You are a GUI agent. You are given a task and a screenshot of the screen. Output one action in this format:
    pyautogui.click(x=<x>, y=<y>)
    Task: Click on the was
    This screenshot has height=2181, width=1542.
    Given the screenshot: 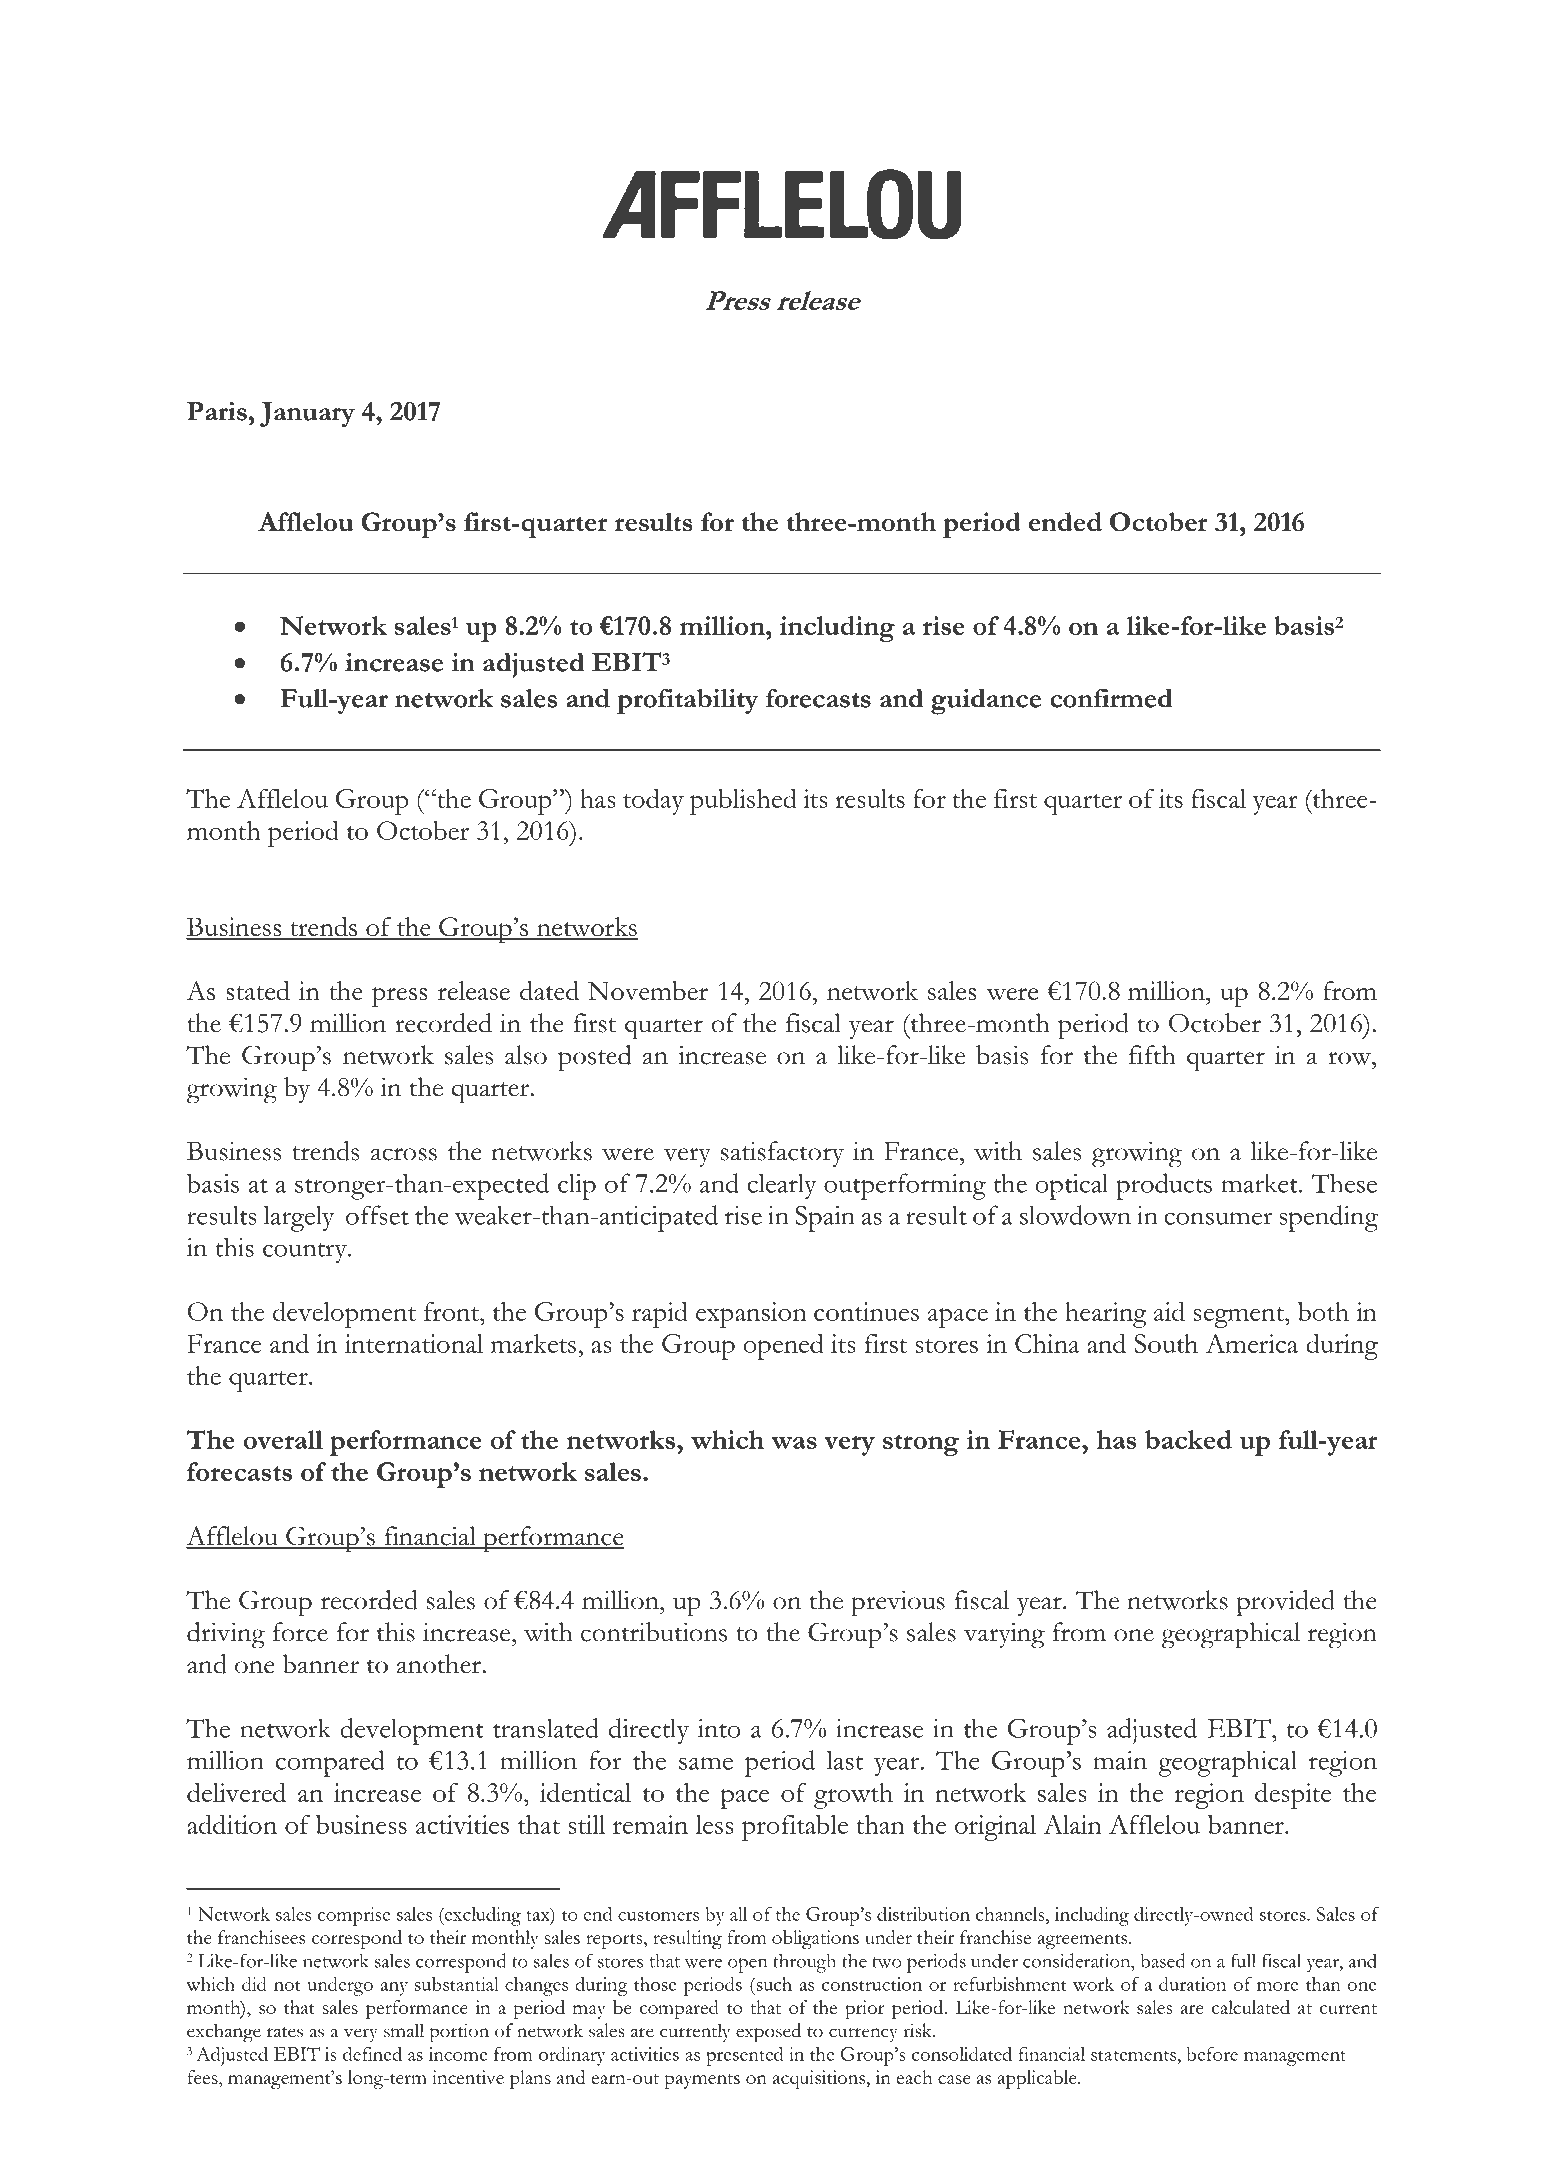 What is the action you would take?
    pyautogui.click(x=794, y=1443)
